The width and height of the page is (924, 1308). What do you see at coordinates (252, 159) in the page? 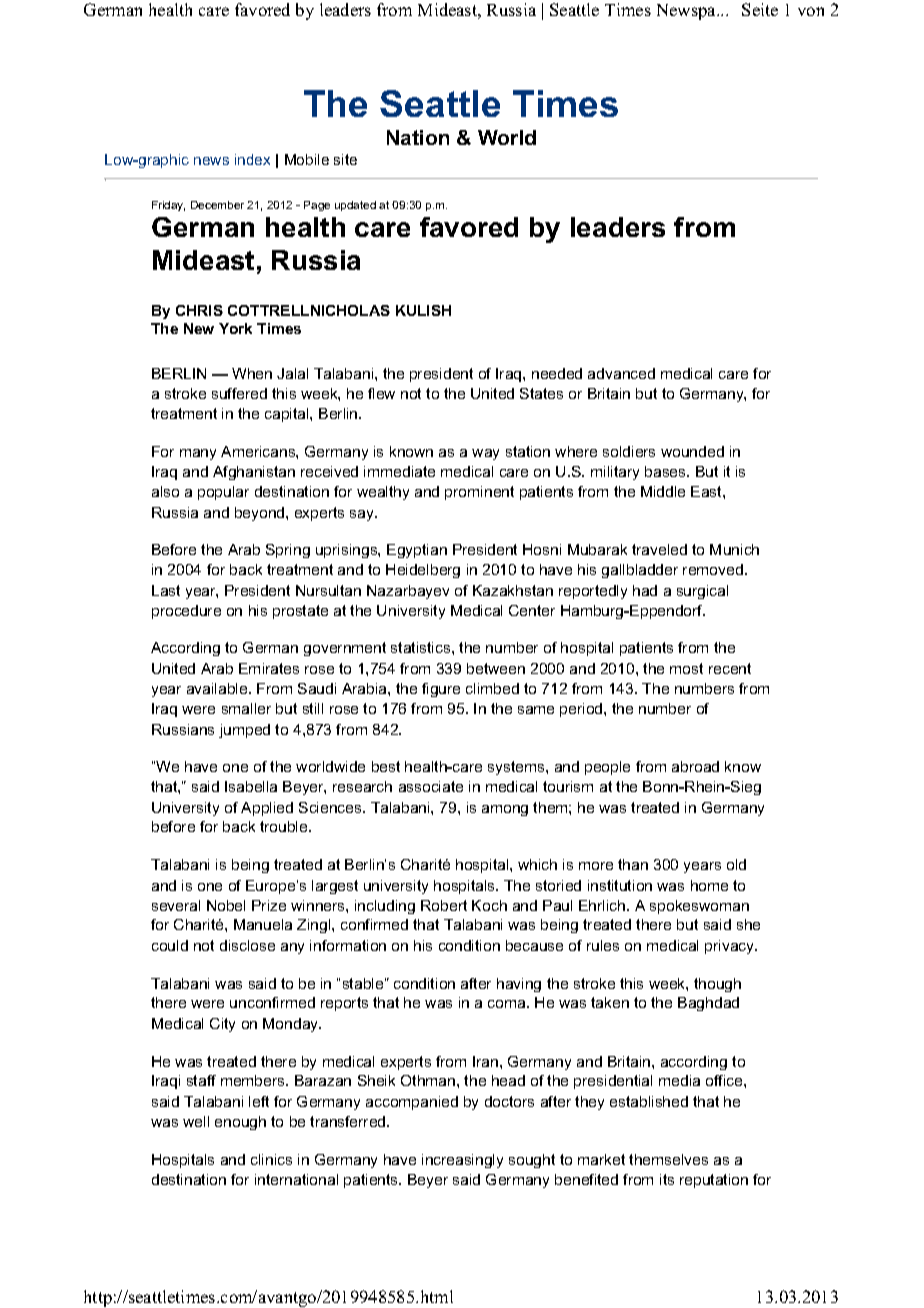
I see `index` at bounding box center [252, 159].
